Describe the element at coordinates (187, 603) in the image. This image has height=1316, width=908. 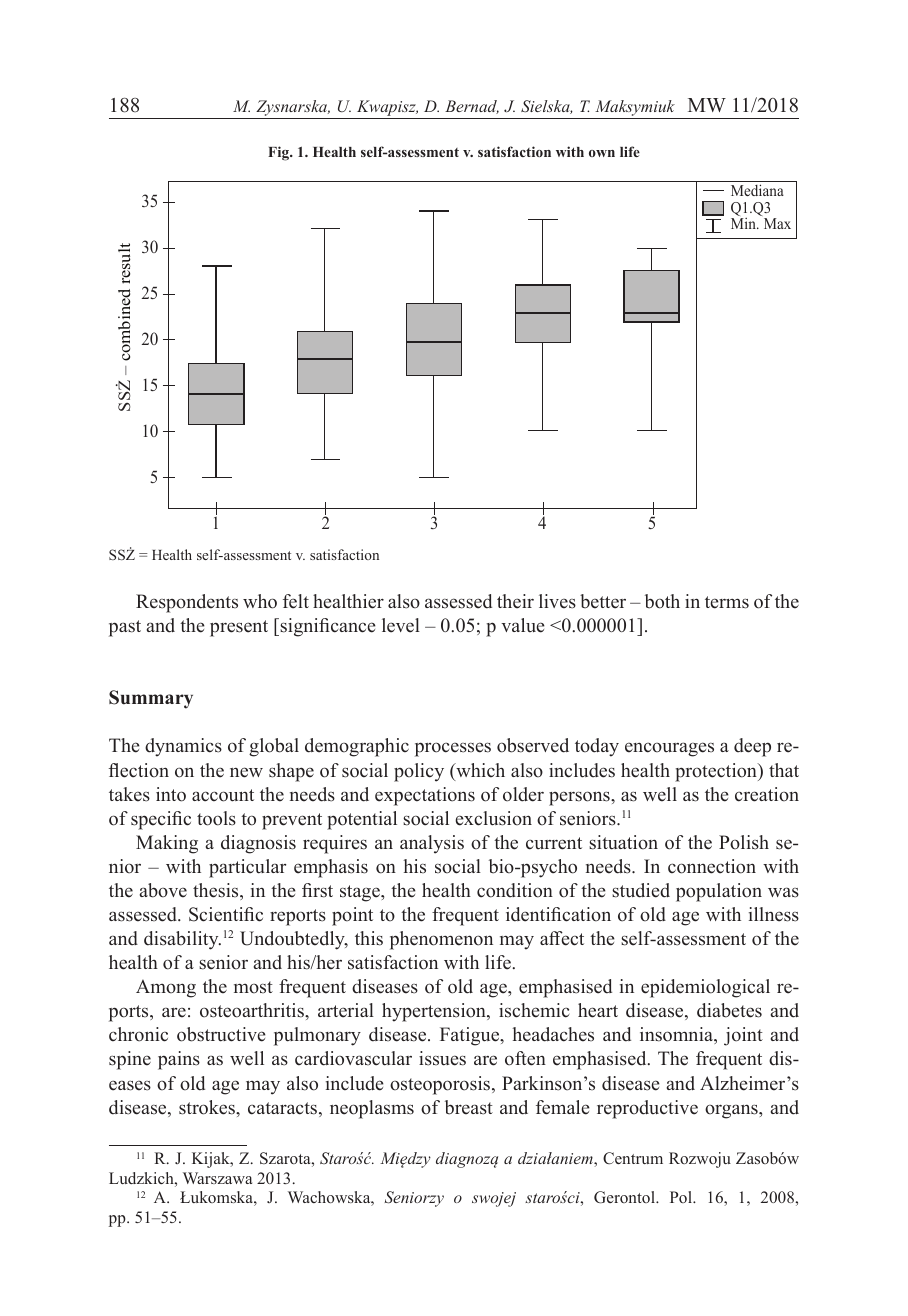
I see `Respondents` at that location.
